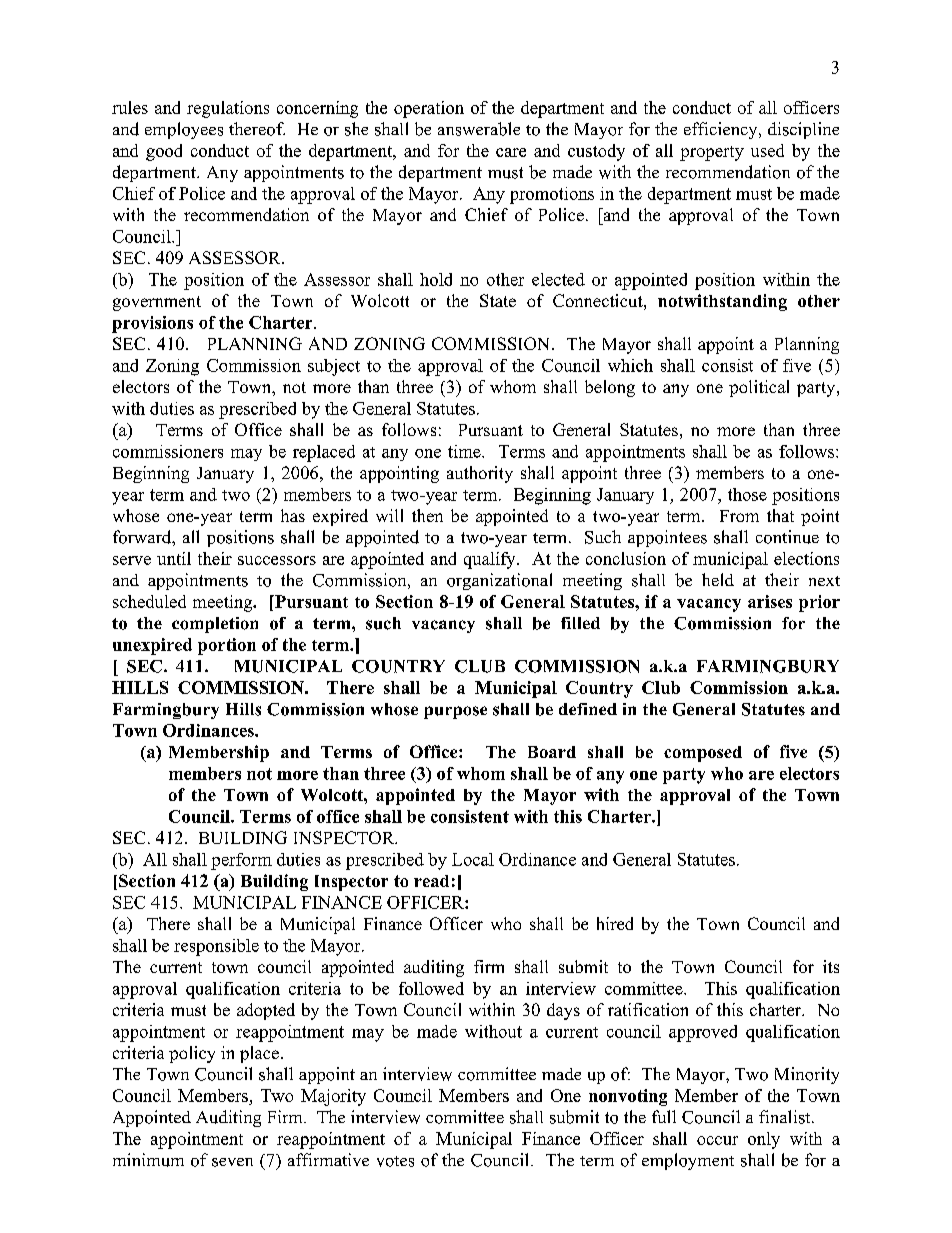  Describe the element at coordinates (479, 129) in the screenshot. I see `answerable` at that location.
